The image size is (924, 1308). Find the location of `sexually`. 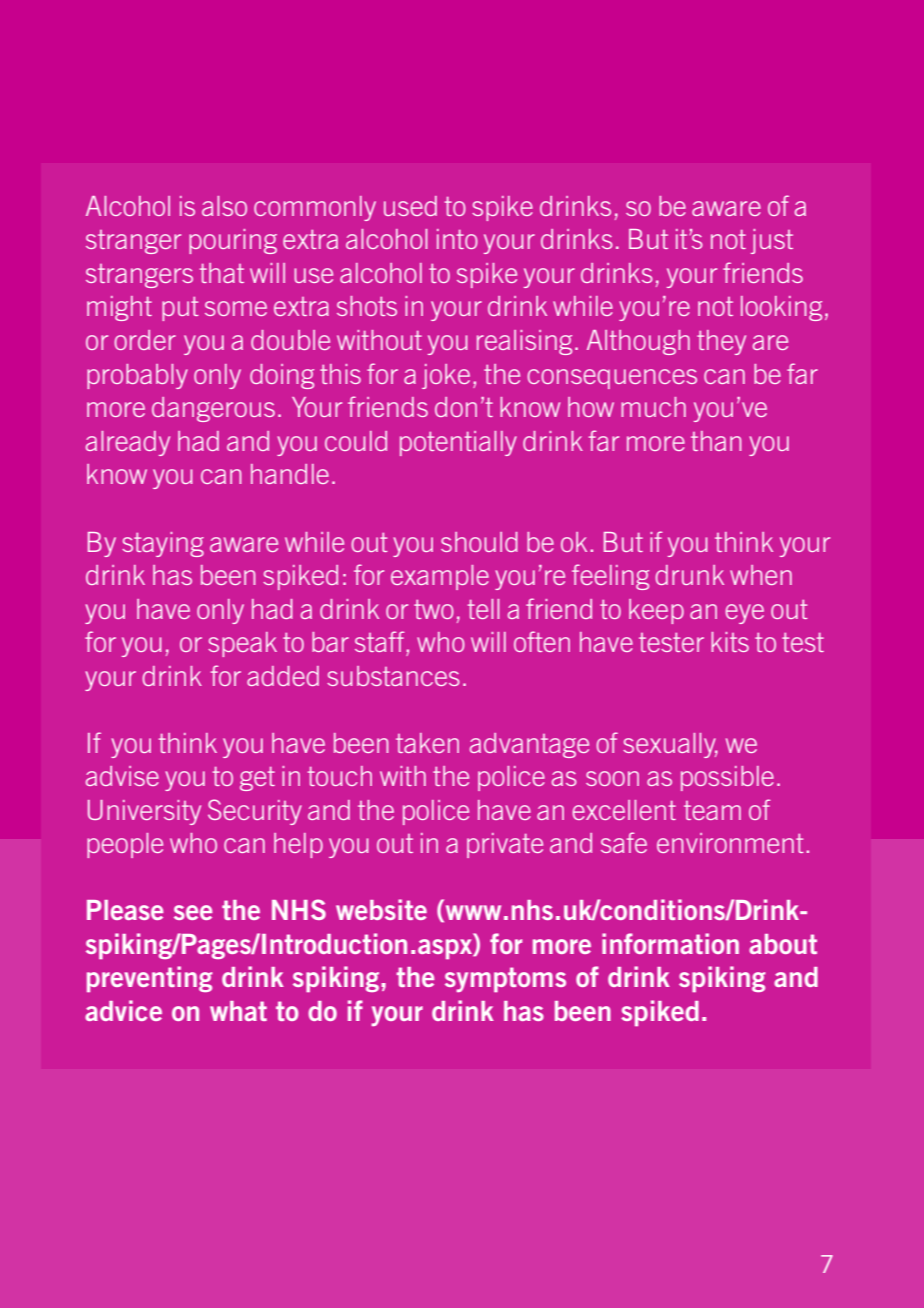

sexually is located at coordinates (670, 745).
